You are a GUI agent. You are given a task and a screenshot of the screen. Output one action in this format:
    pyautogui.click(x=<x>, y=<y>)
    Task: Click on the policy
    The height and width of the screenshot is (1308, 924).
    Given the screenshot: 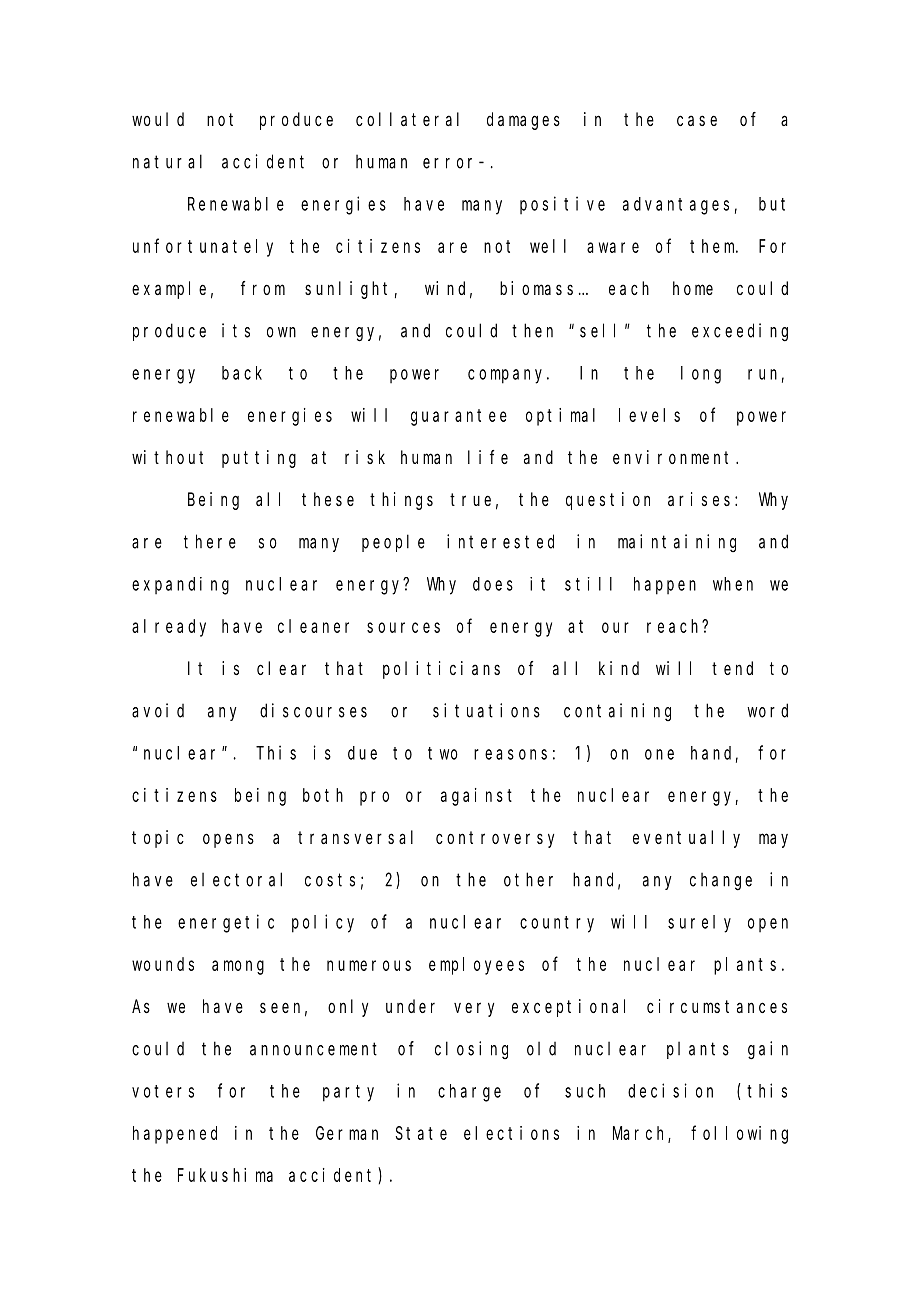 What is the action you would take?
    pyautogui.click(x=323, y=923)
